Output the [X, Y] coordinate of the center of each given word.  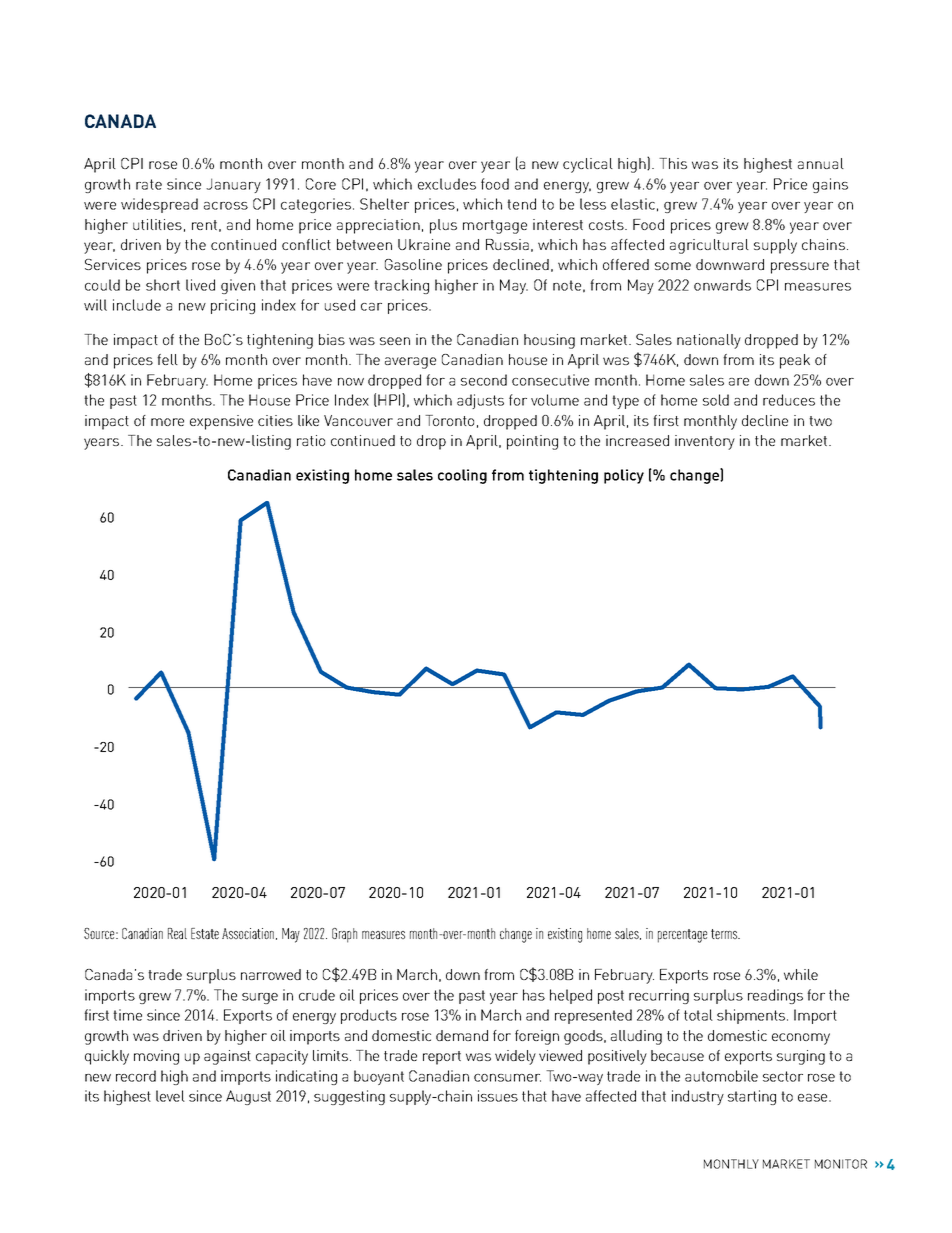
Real [177, 933]
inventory [705, 442]
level [170, 1096]
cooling [462, 476]
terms [725, 934]
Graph [344, 935]
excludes [447, 184]
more [167, 422]
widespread [159, 205]
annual [821, 163]
